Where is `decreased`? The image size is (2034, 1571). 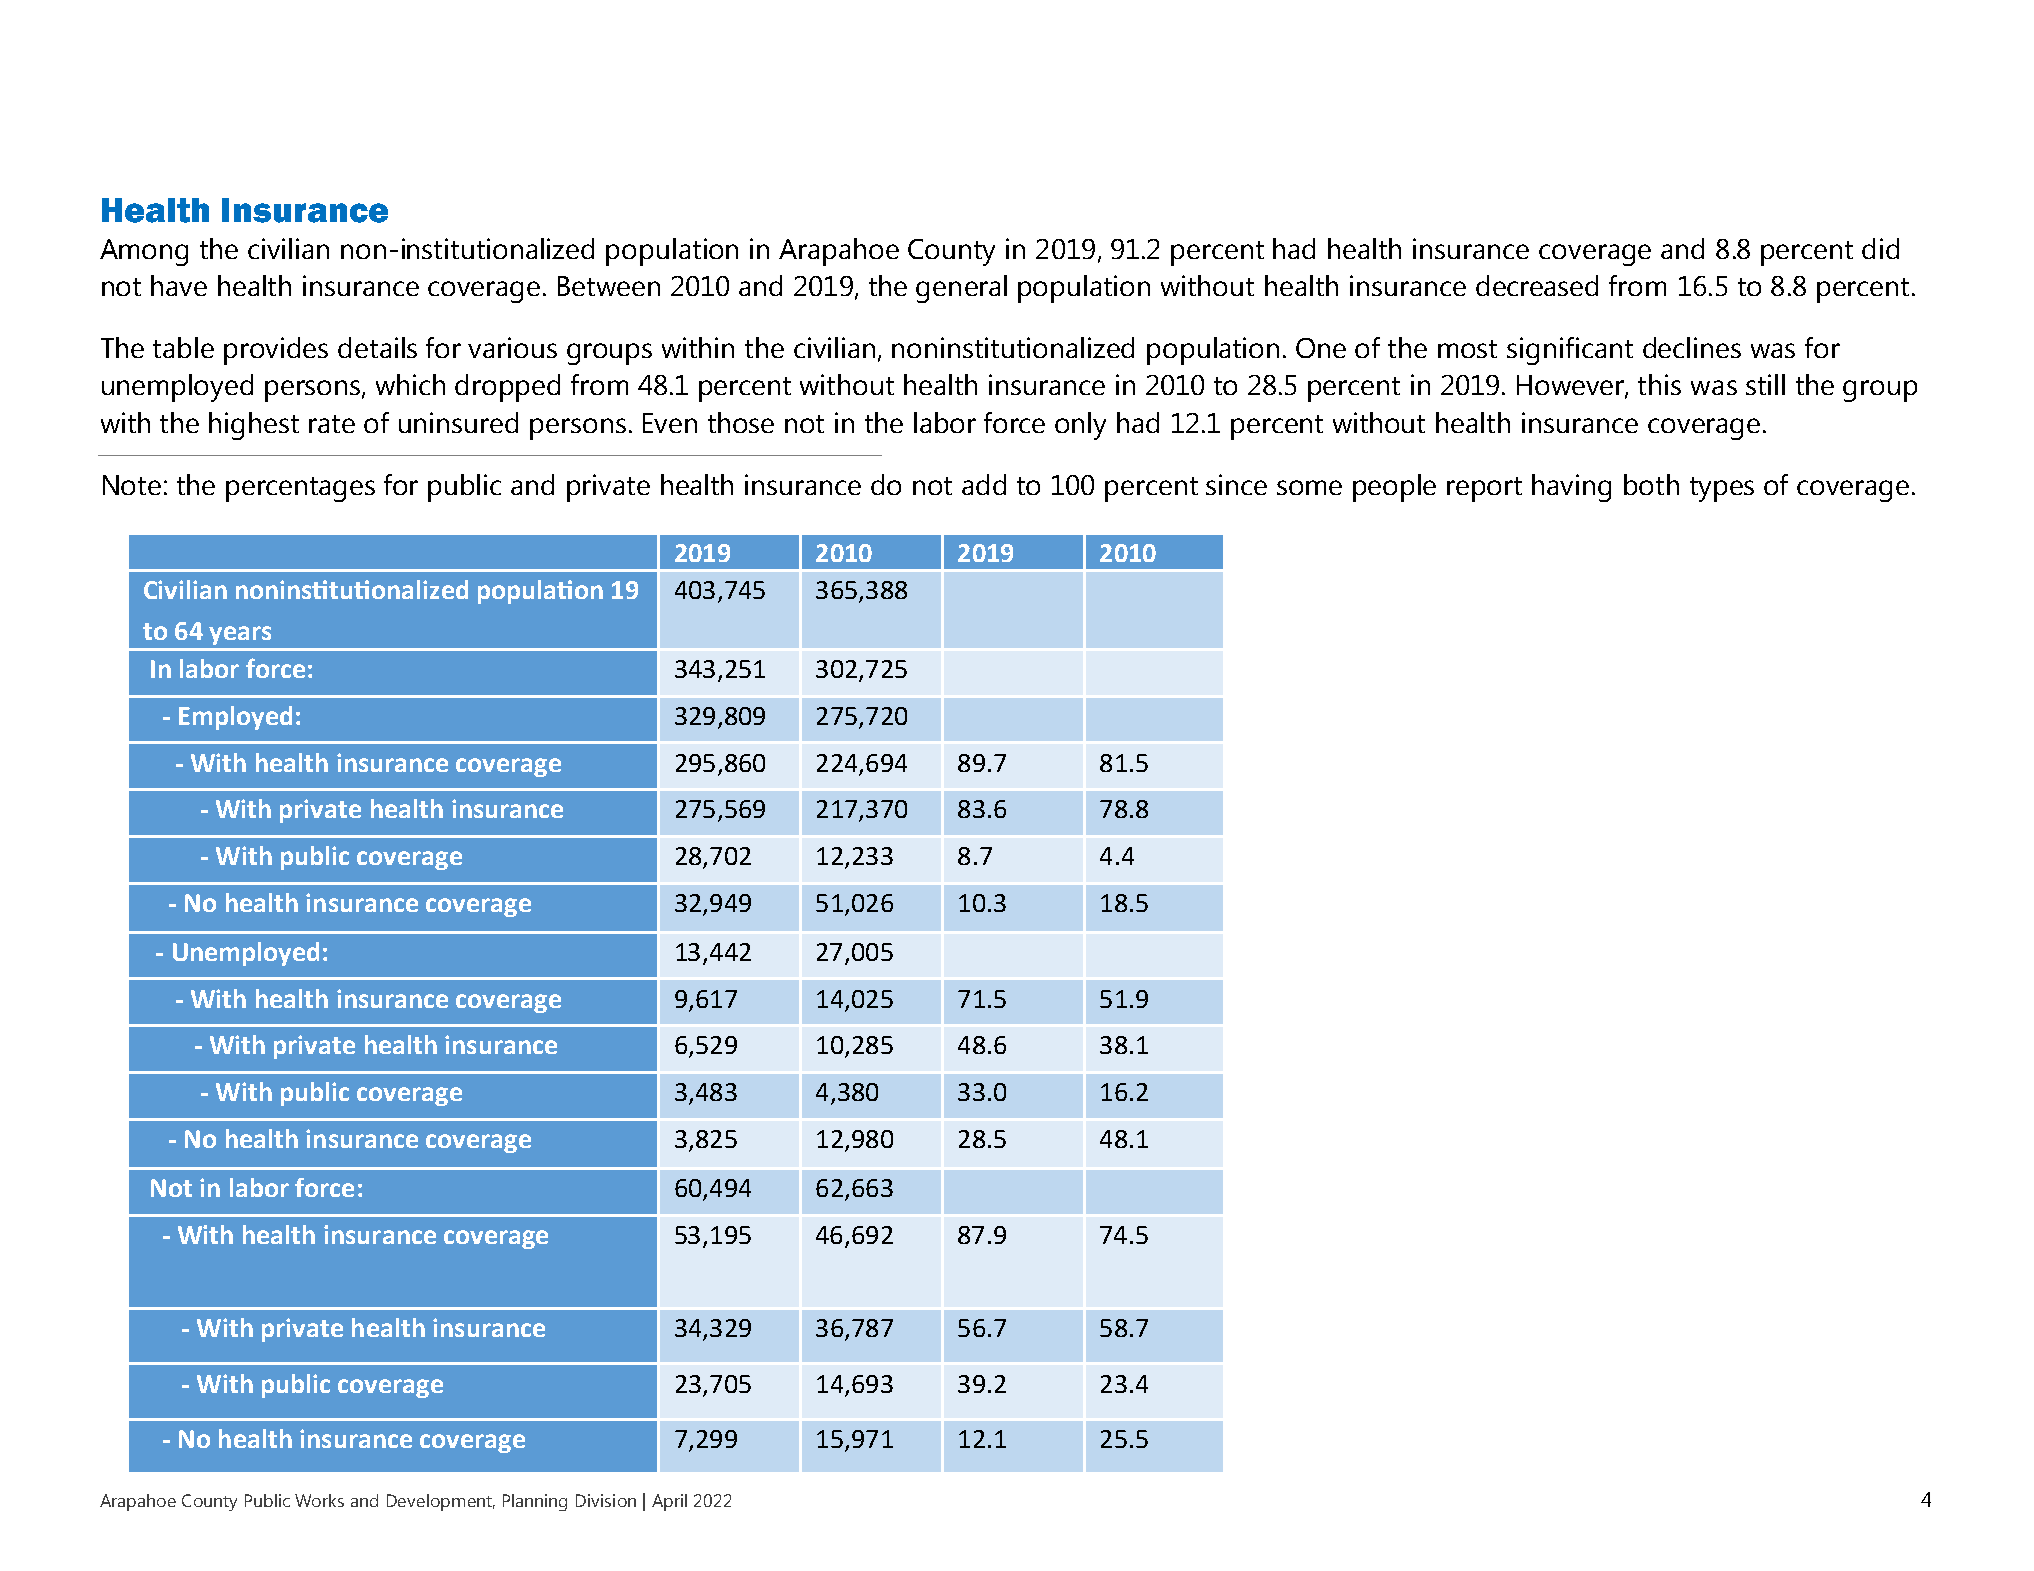
decreased is located at coordinates (1537, 285).
